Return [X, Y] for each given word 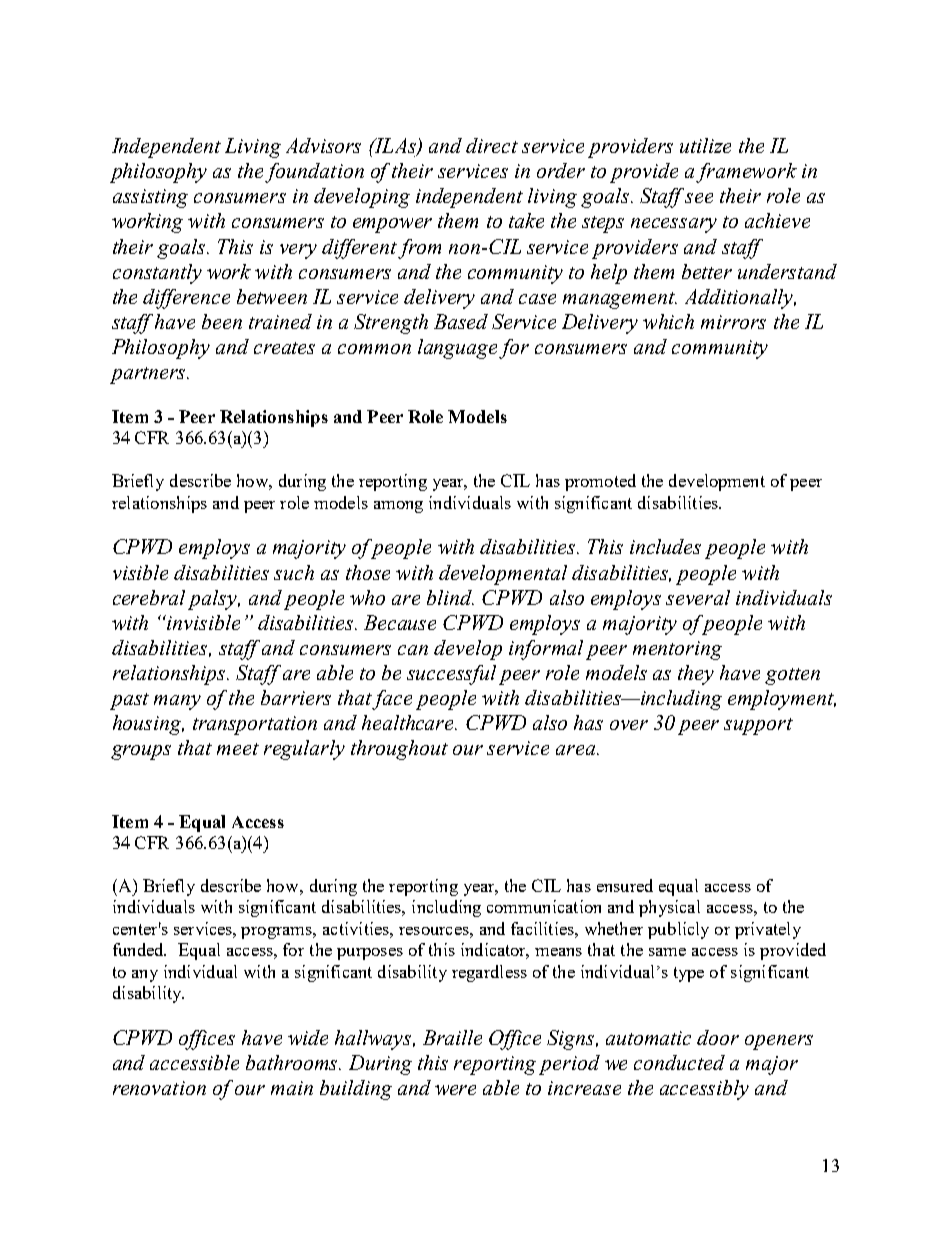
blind [450, 597]
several [698, 597]
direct [492, 145]
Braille [452, 1037]
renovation [159, 1088]
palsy [214, 600]
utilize [705, 145]
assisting [150, 198]
